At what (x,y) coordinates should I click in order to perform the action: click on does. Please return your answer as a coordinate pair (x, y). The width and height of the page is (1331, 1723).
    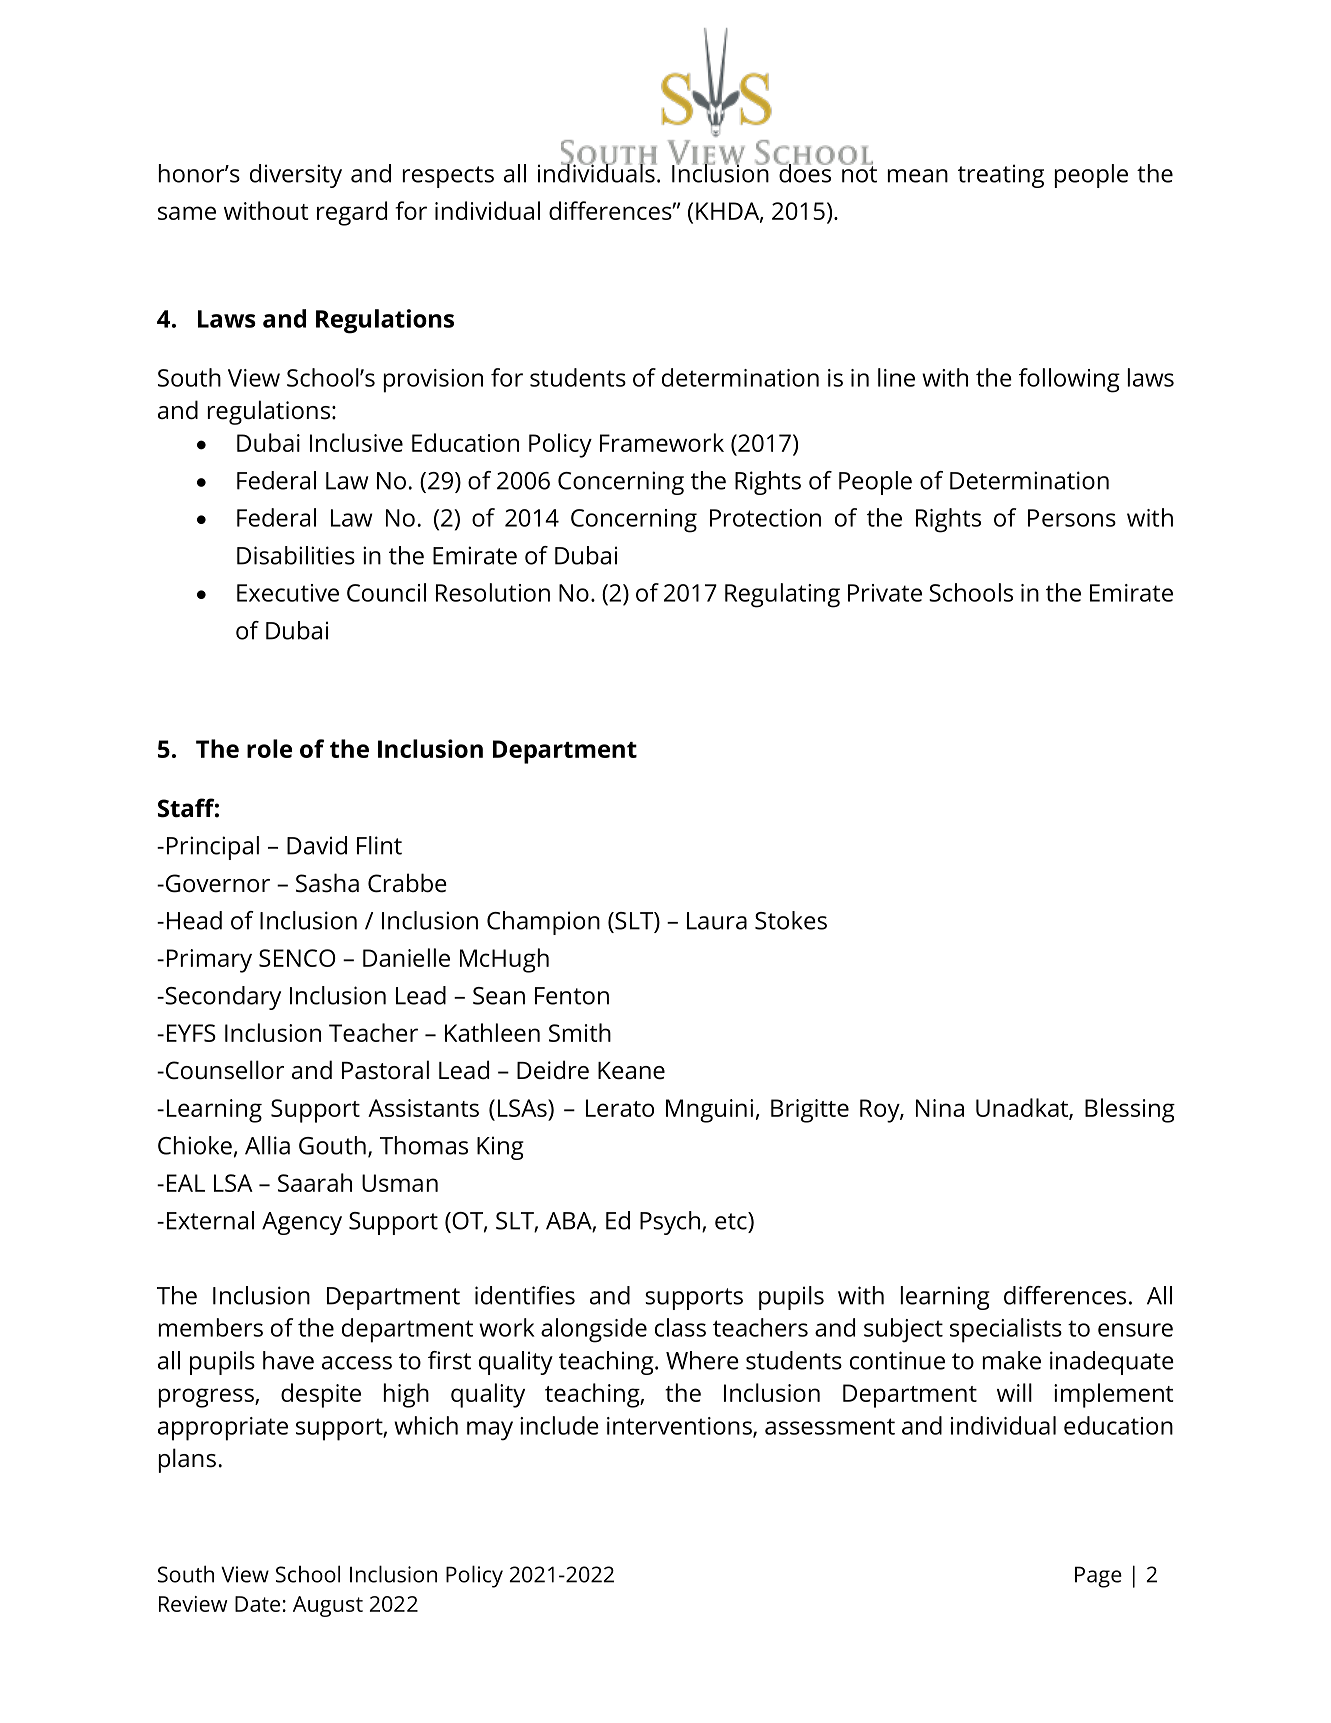
    Looking at the image, I should click on (804, 172).
